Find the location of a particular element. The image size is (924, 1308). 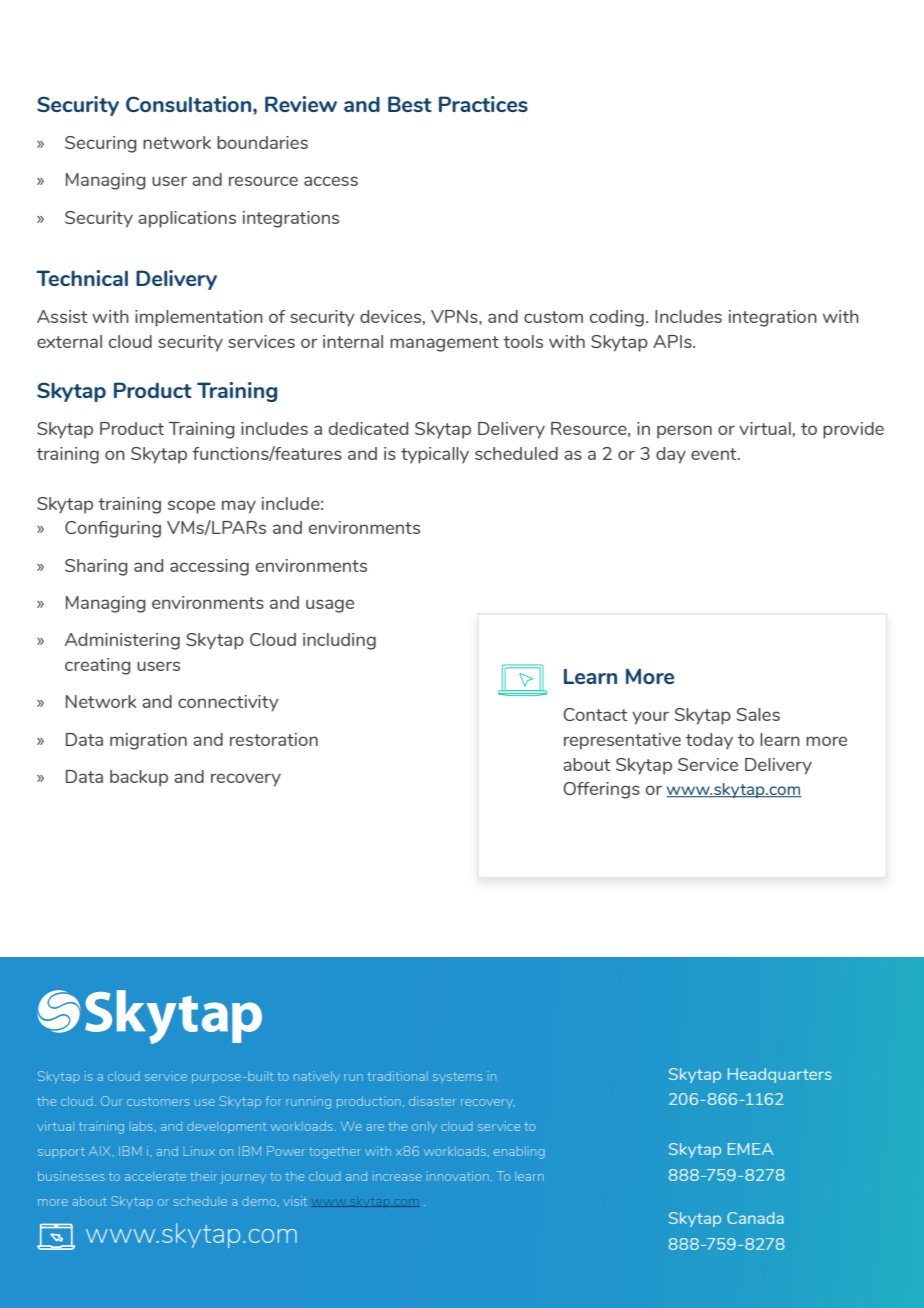

Consultation is located at coordinates (190, 104).
